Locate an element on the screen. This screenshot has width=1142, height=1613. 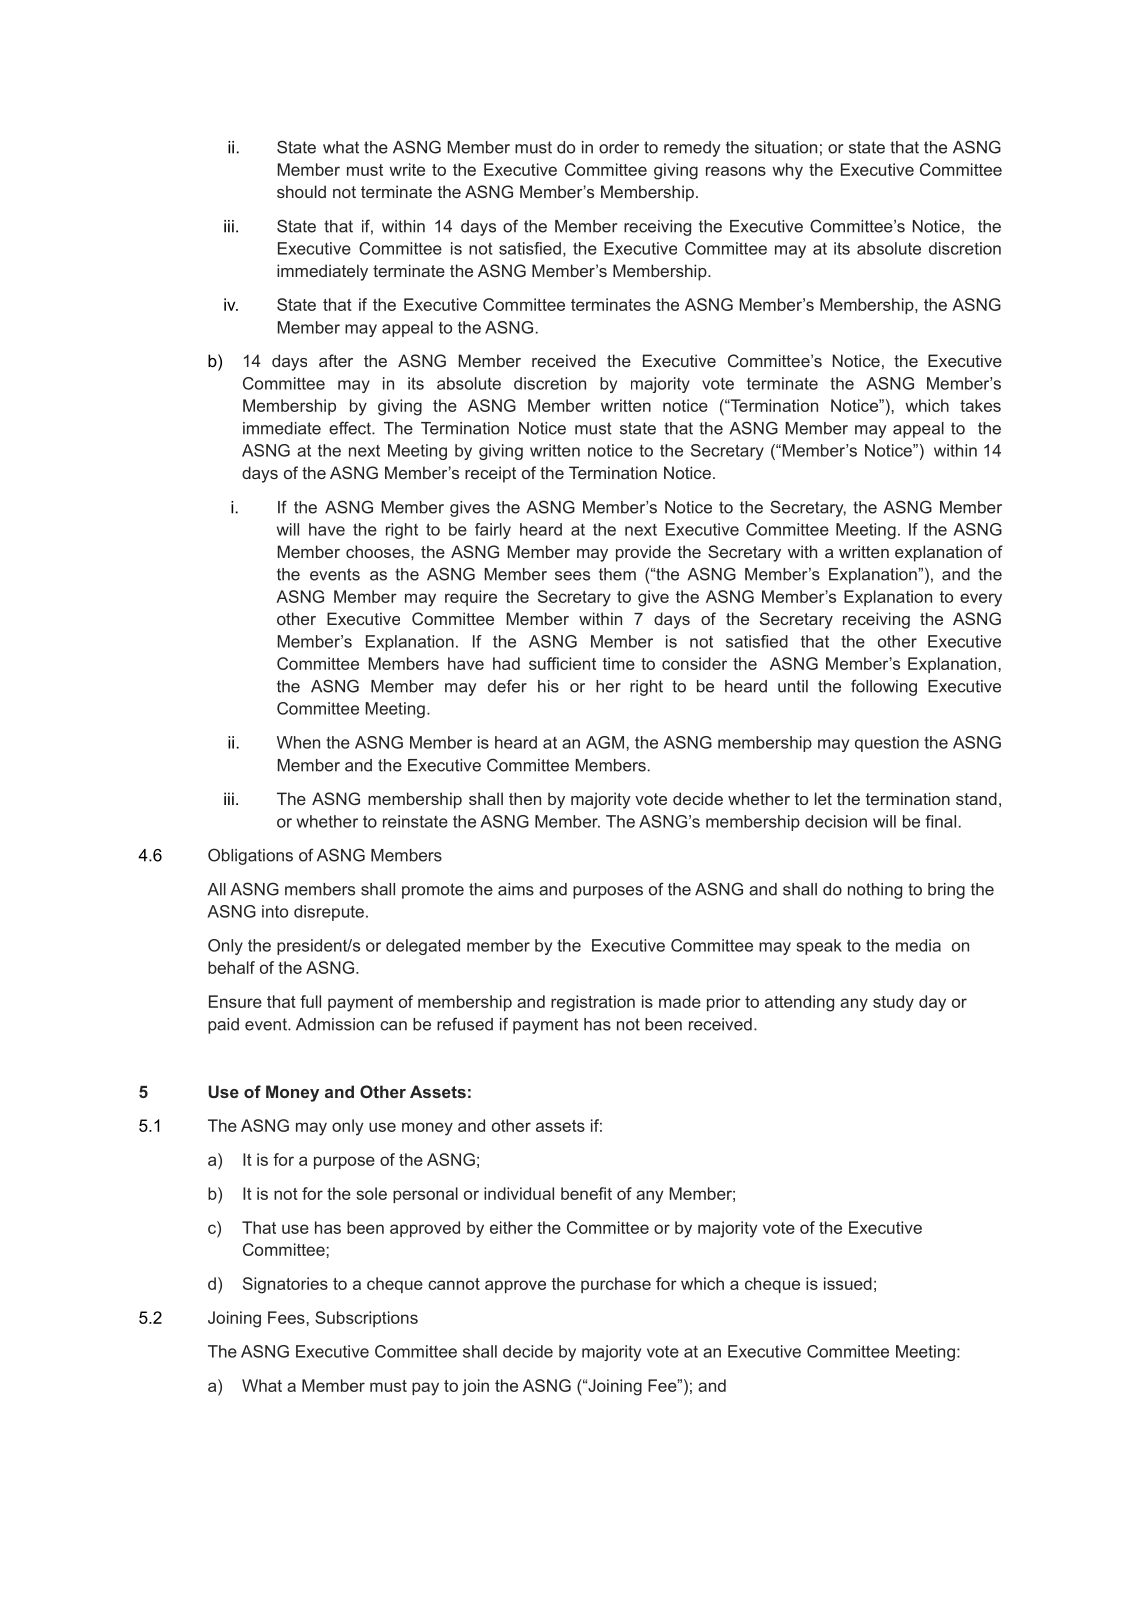
order is located at coordinates (619, 147).
